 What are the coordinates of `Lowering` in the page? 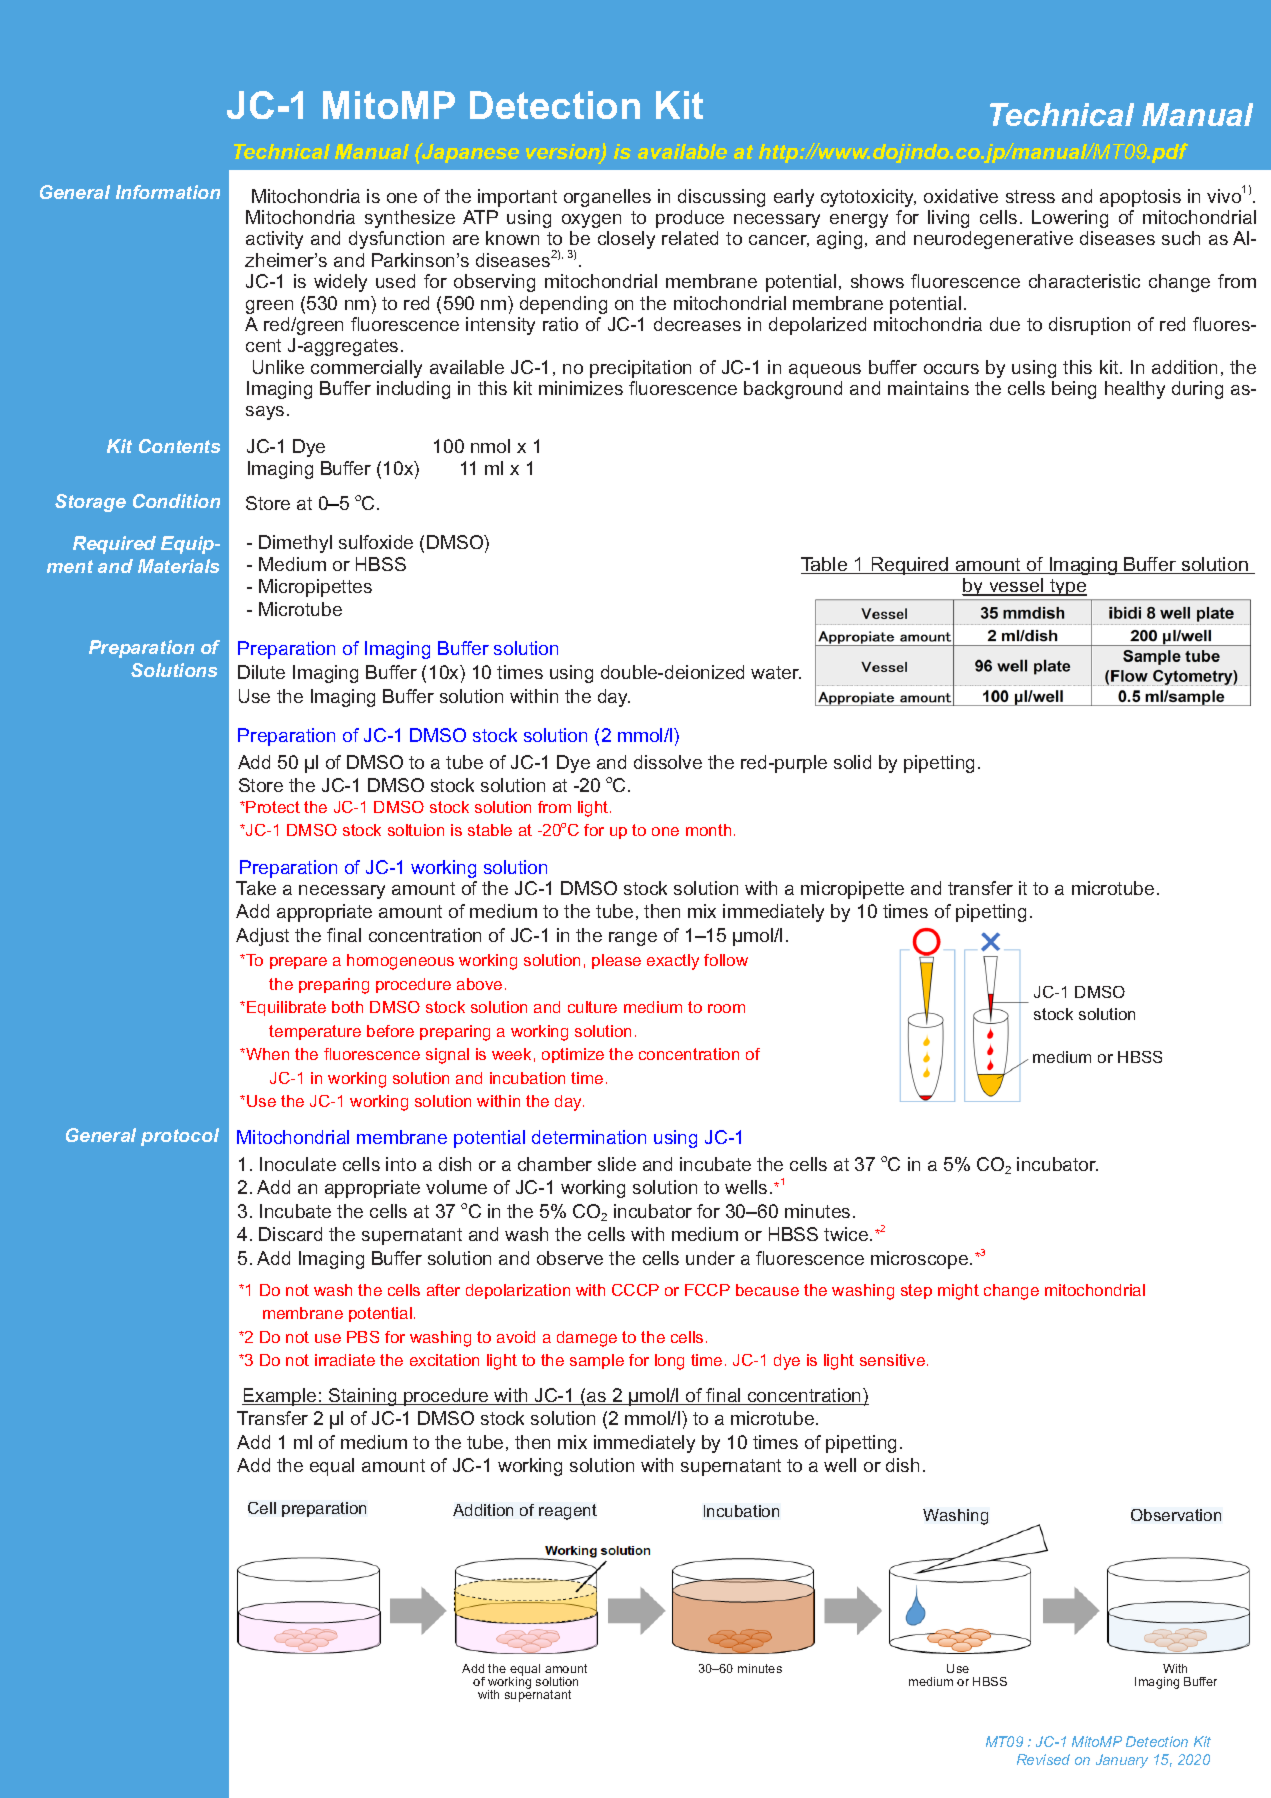 It's located at (1070, 219).
